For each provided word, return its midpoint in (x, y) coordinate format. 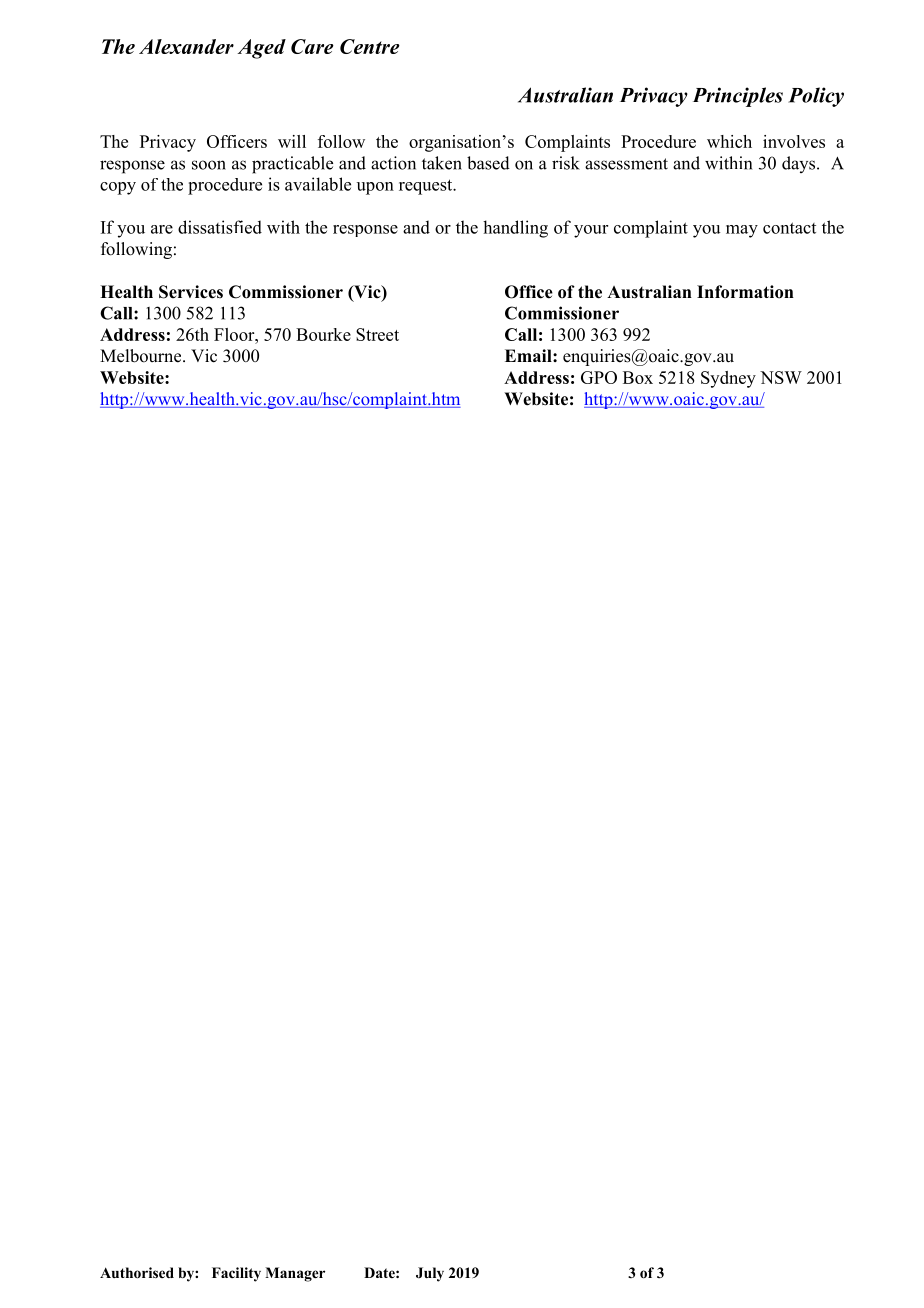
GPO (599, 377)
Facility (236, 1274)
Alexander (186, 46)
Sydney (728, 379)
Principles (738, 97)
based (488, 163)
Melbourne (142, 356)
